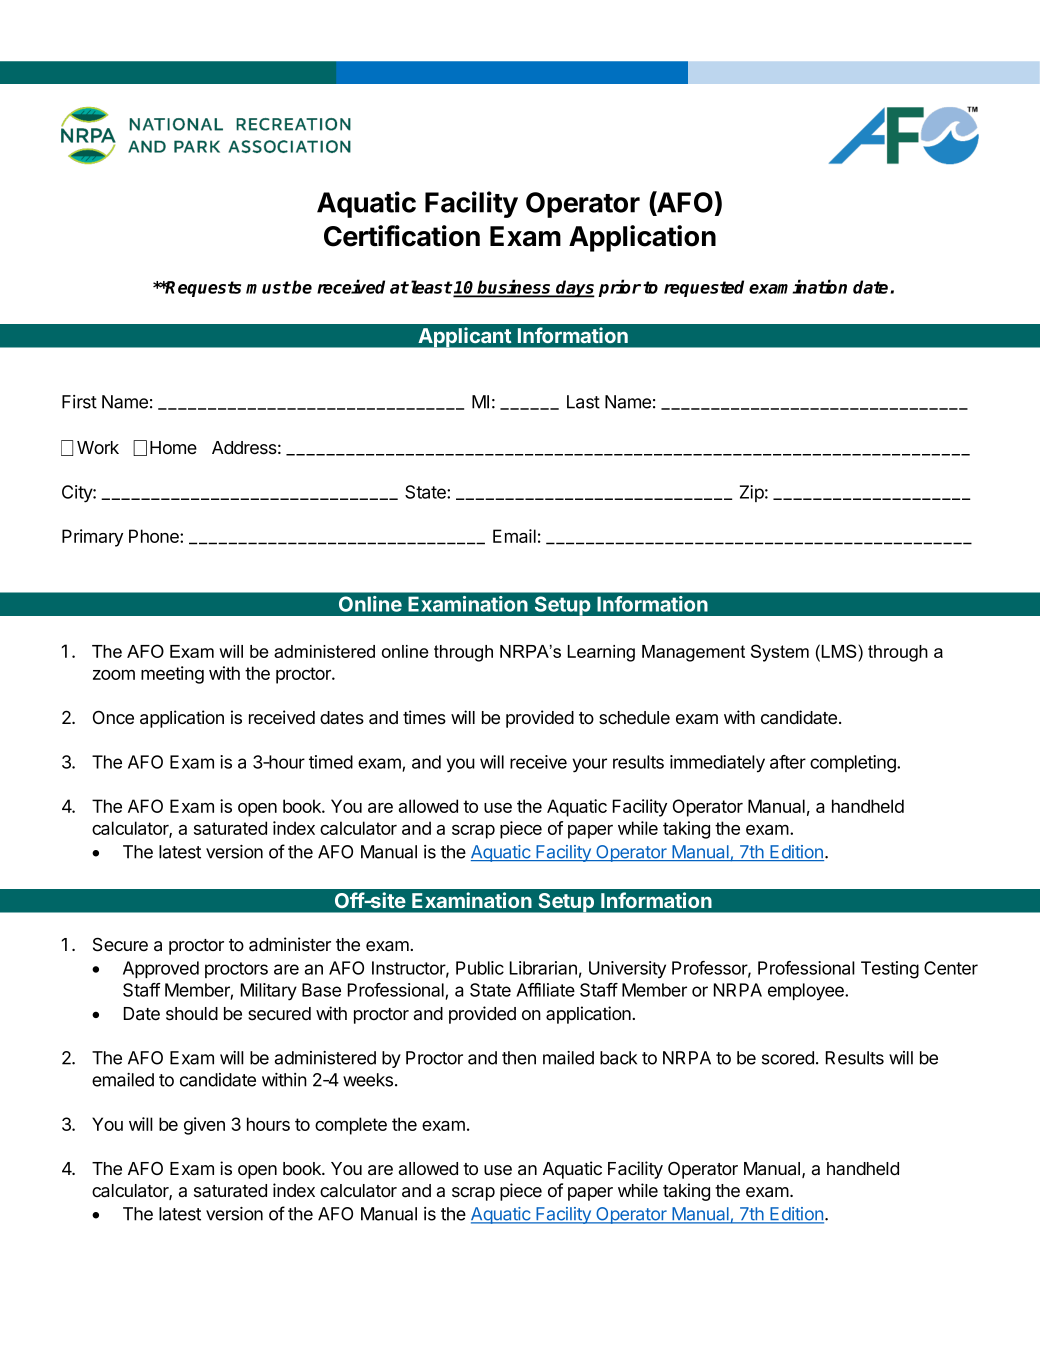 This image has width=1040, height=1345. Describe the element at coordinates (331, 762) in the image. I see `timed` at that location.
